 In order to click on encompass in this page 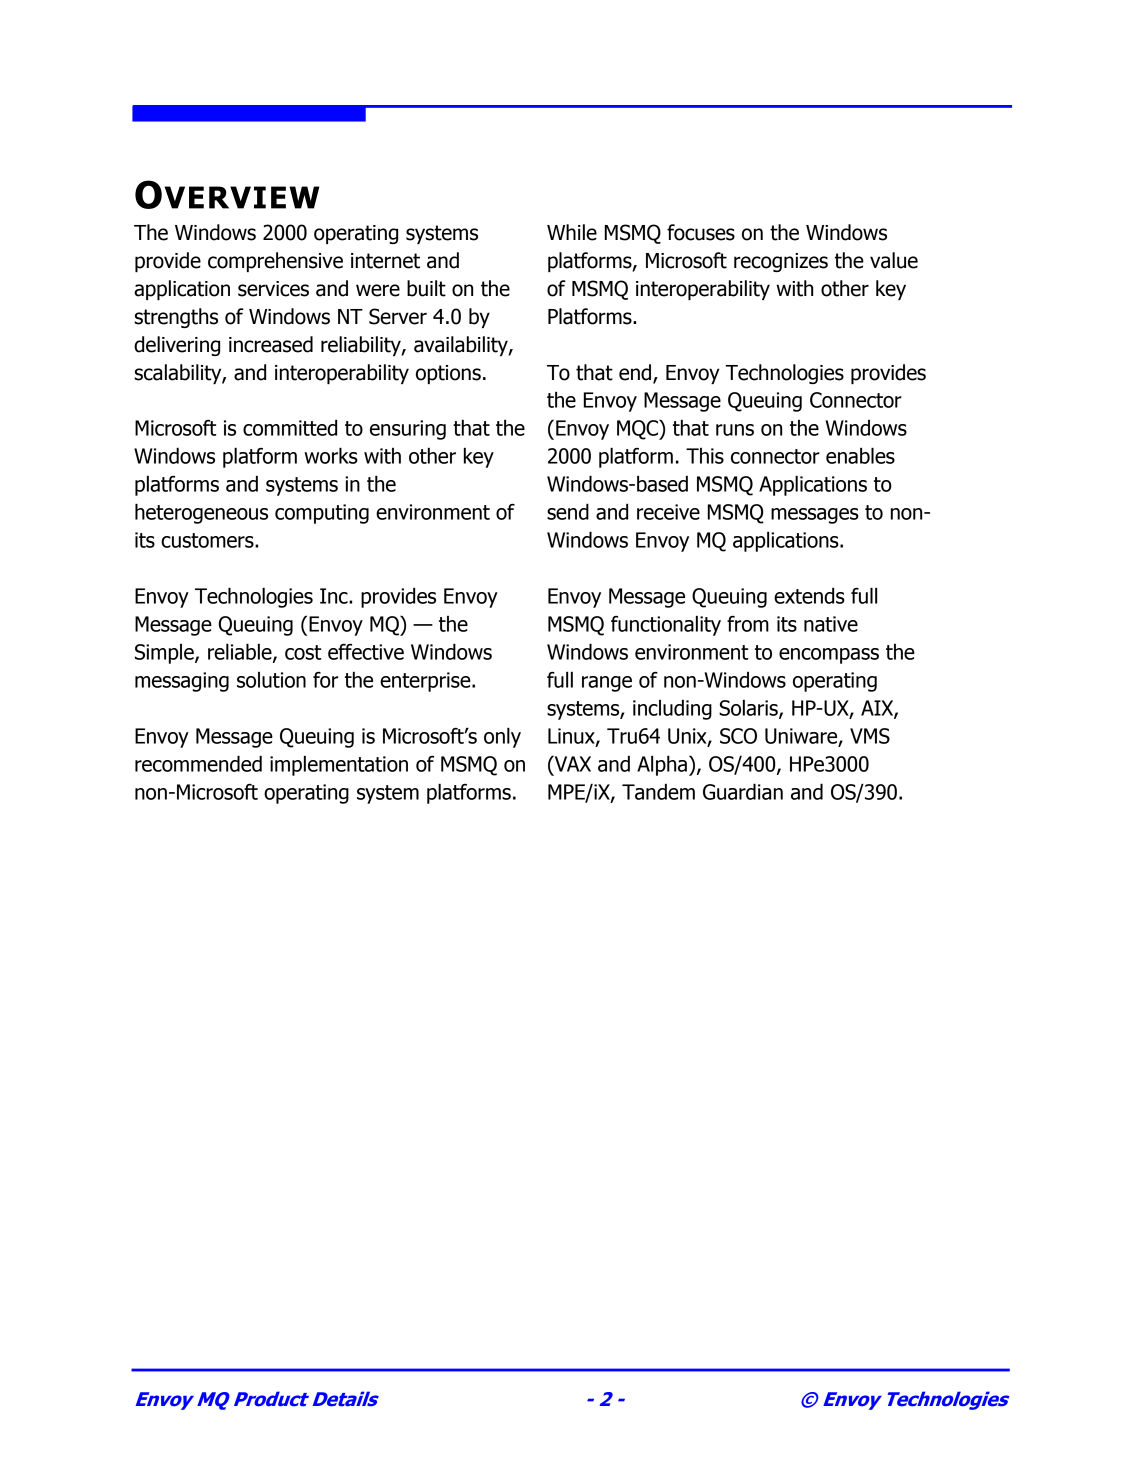, I will do `click(829, 656)`.
